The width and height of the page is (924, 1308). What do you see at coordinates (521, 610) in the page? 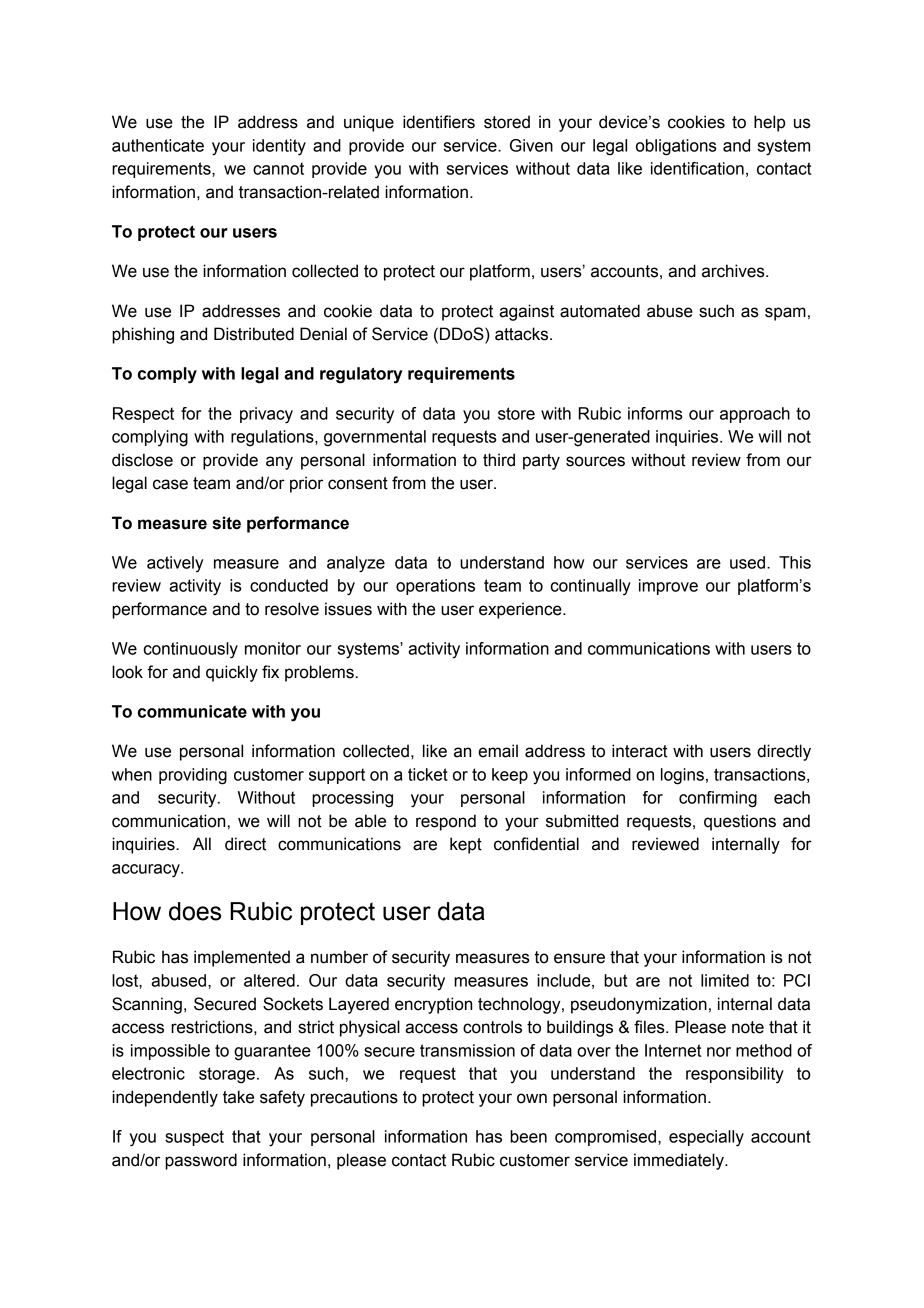
I see `experience` at bounding box center [521, 610].
